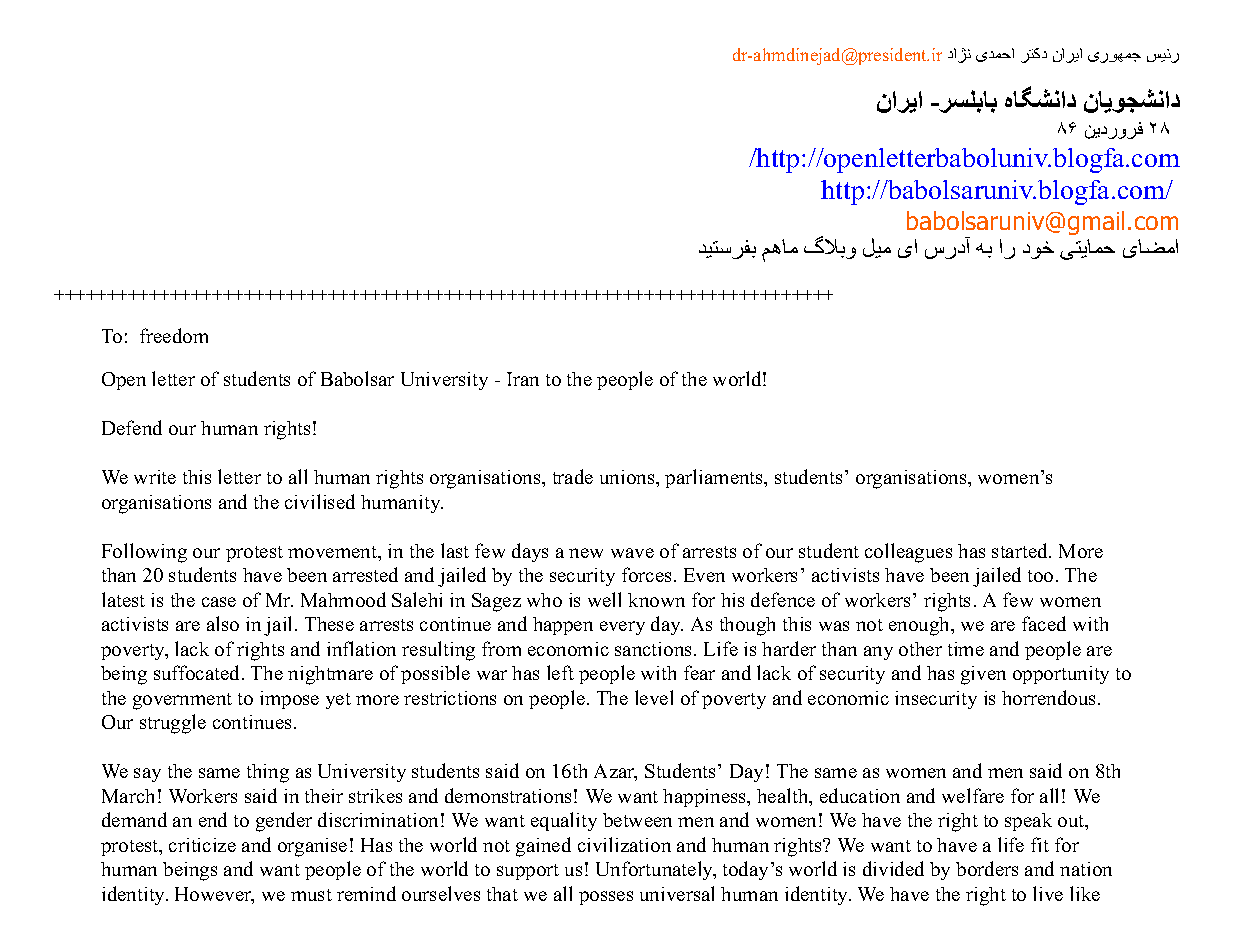 The image size is (1233, 952). What do you see at coordinates (198, 672) in the screenshot?
I see `suffocated` at bounding box center [198, 672].
